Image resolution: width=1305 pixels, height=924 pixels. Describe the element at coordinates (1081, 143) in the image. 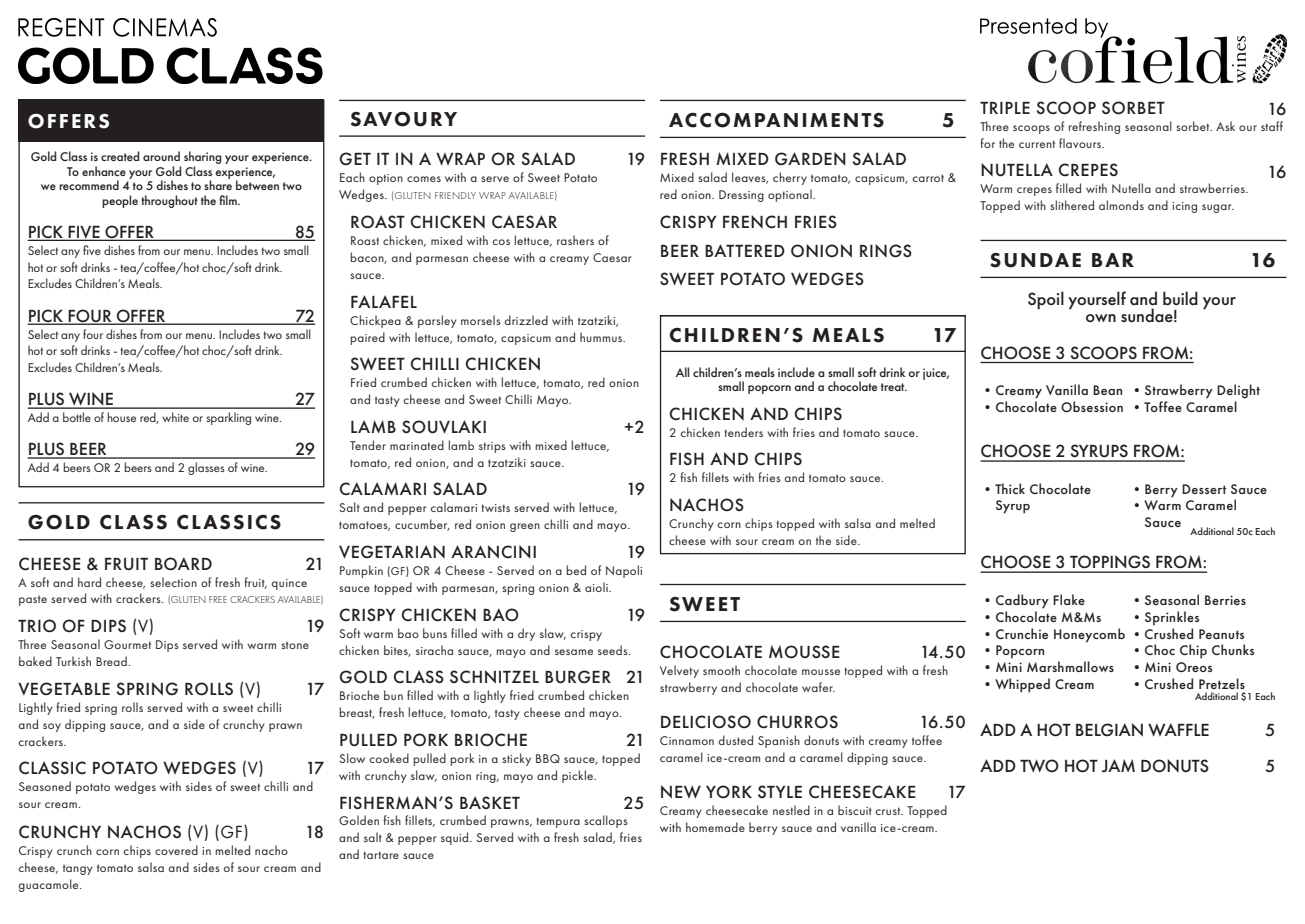

I see `flavours` at that location.
